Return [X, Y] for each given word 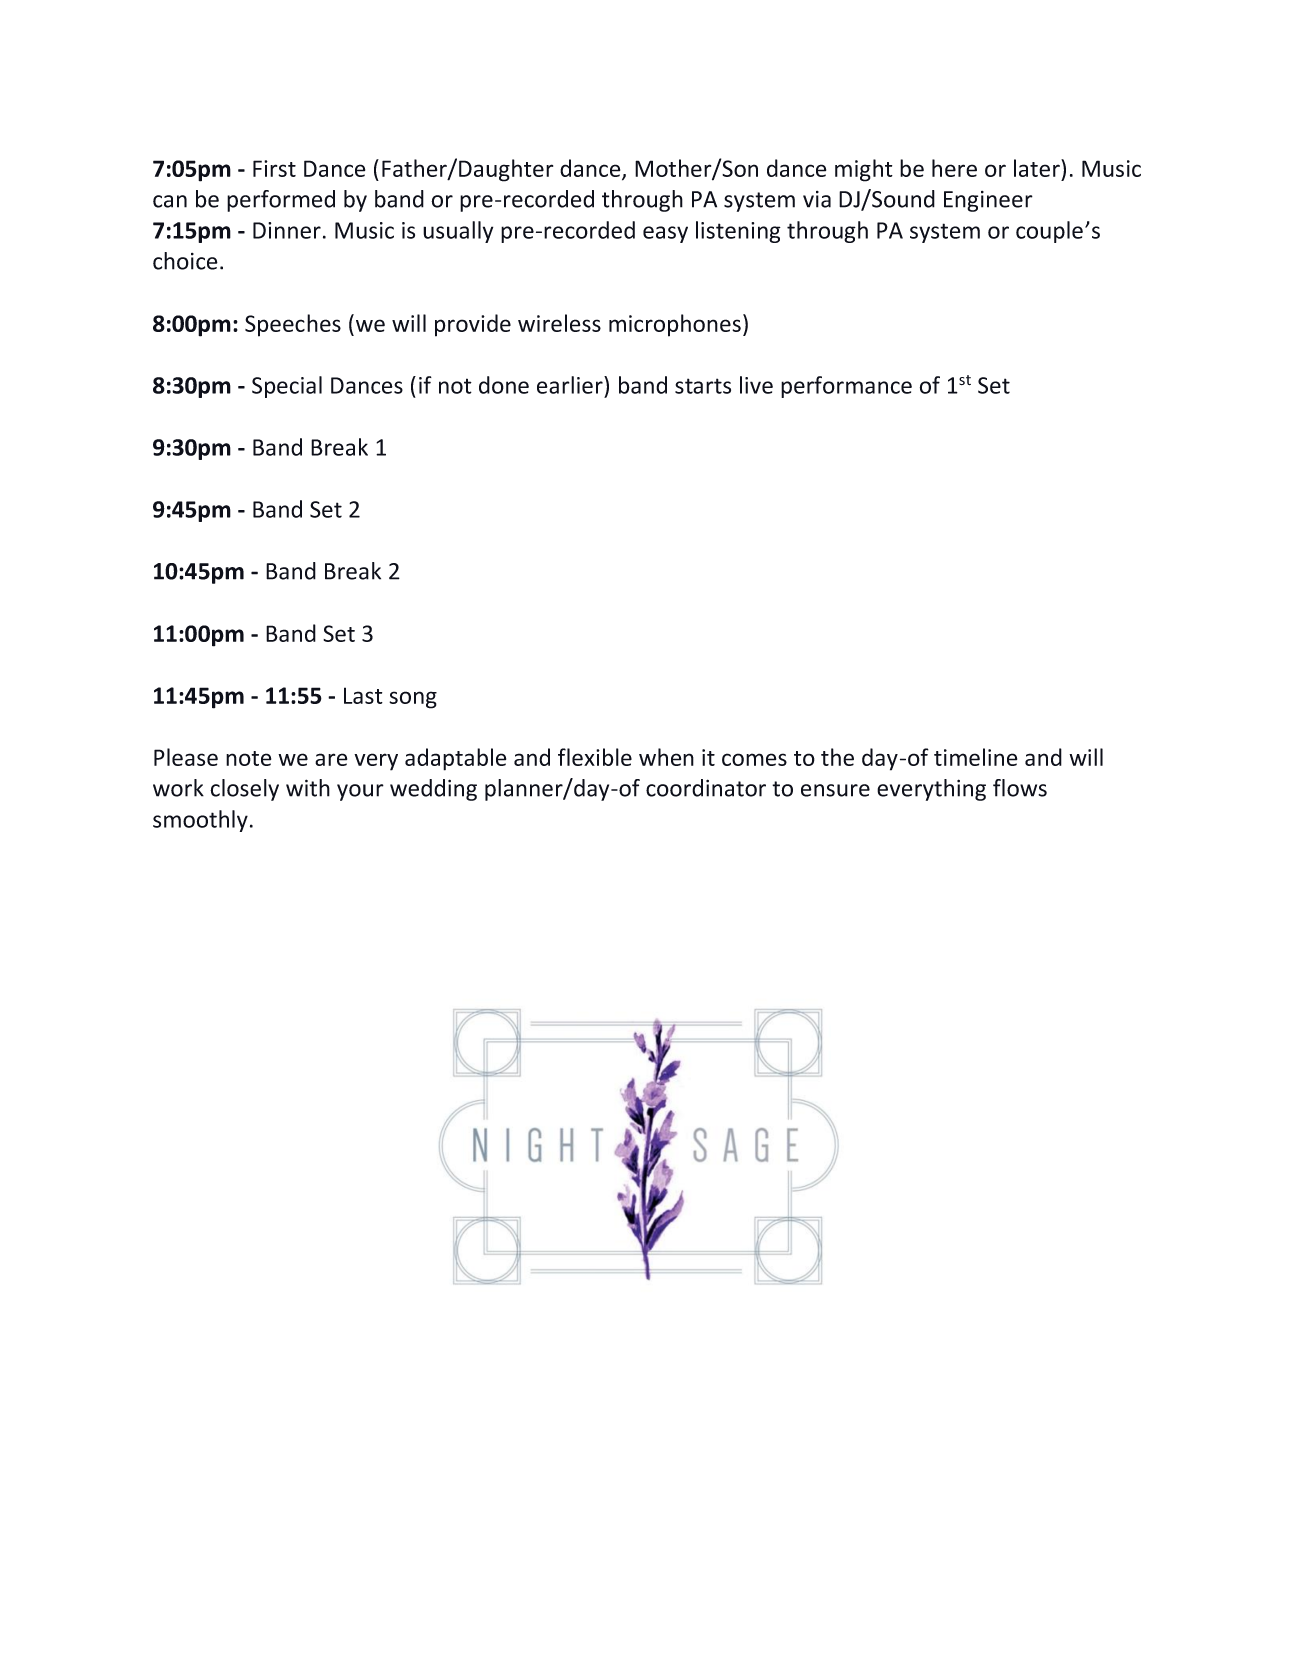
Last [363, 695]
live [756, 385]
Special [287, 387]
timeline [975, 757]
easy [665, 234]
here [954, 168]
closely [244, 790]
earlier [571, 385]
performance [846, 387]
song [413, 700]
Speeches [293, 325]
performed [281, 201]
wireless [559, 323]
